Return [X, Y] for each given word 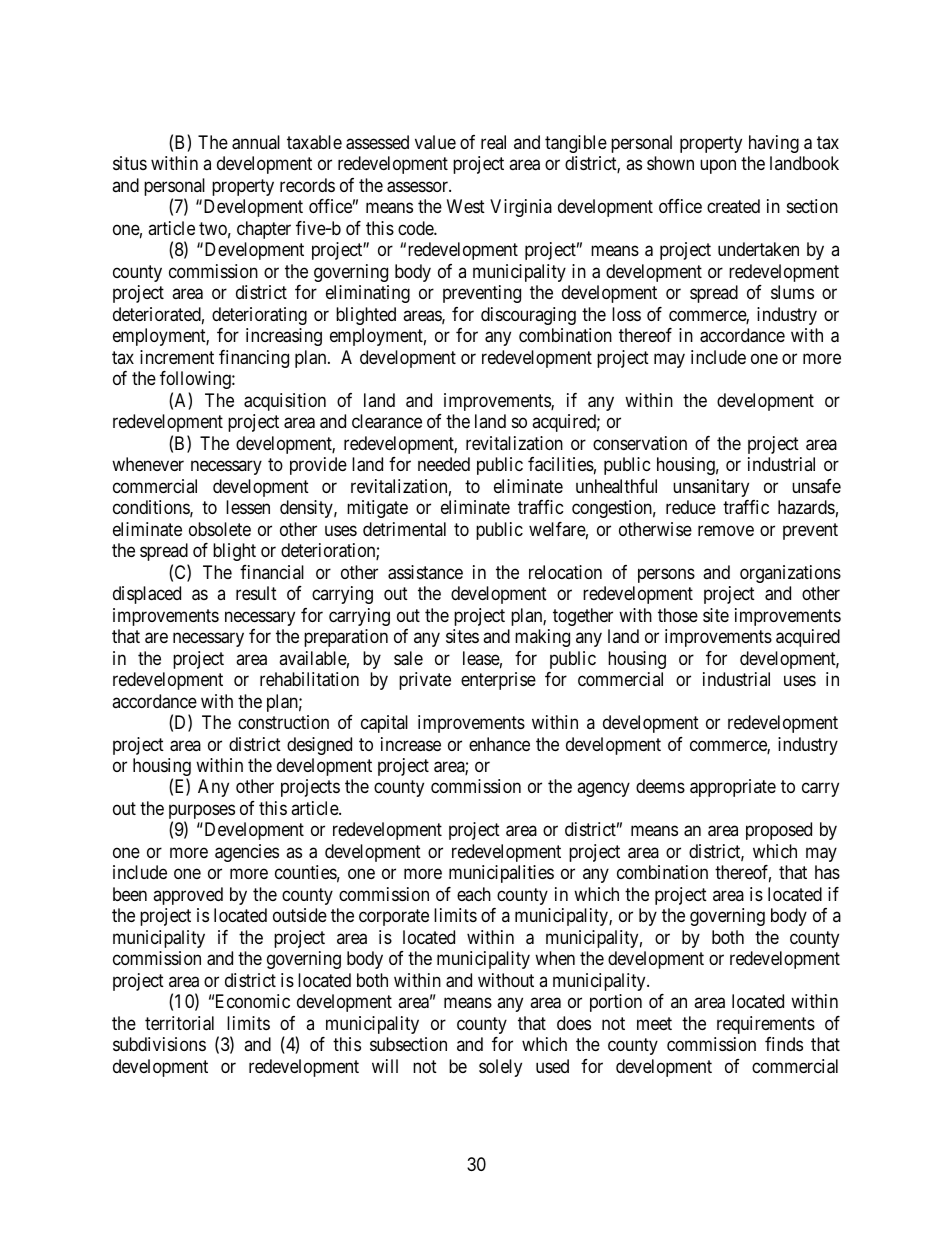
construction [283, 722]
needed [444, 464]
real [493, 142]
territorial [179, 1023]
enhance [499, 744]
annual [256, 142]
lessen [248, 507]
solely [500, 1068]
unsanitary [711, 488]
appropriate [733, 788]
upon [718, 167]
